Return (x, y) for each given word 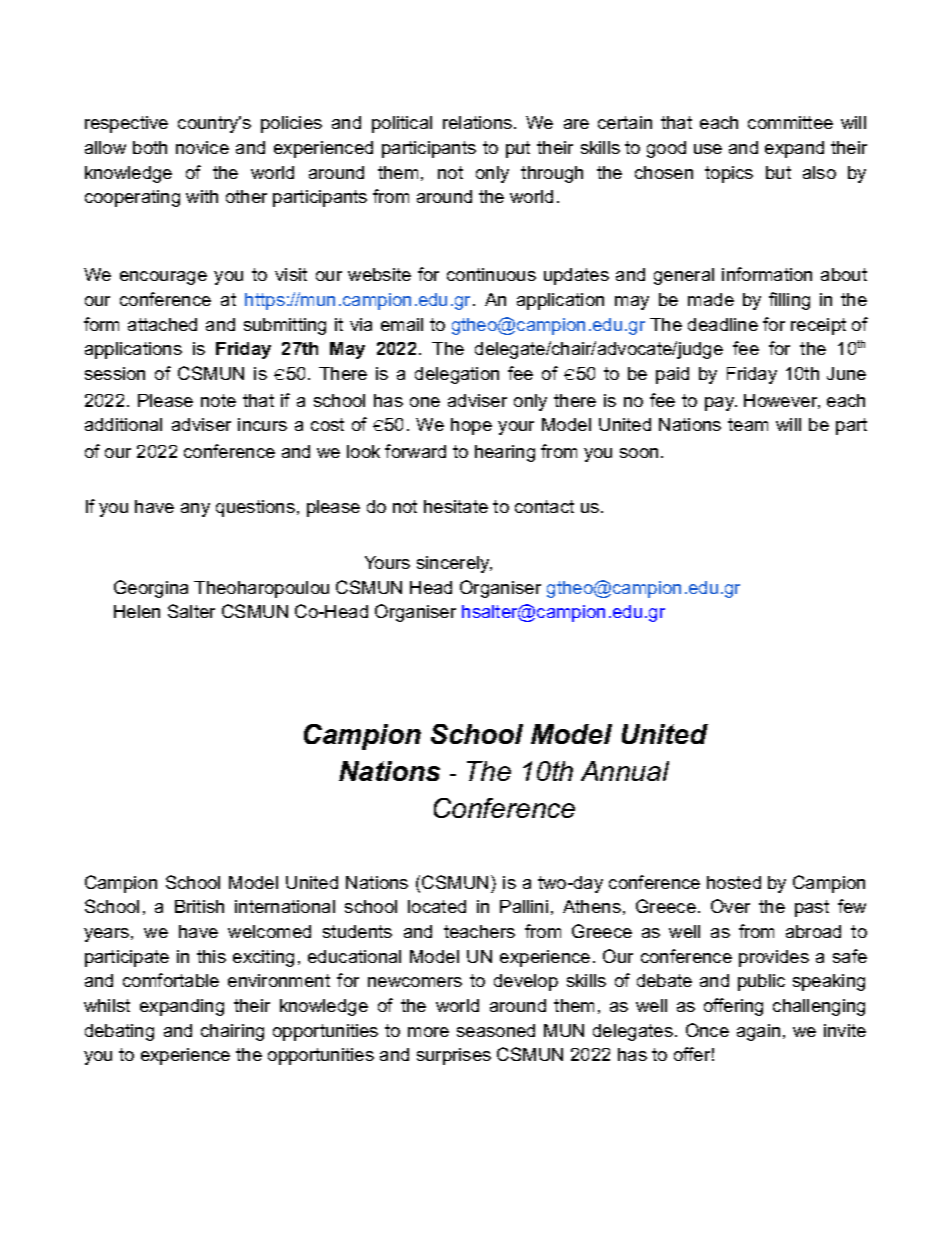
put (518, 149)
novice (202, 147)
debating (119, 1032)
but (778, 172)
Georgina (151, 589)
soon (639, 453)
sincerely (454, 564)
